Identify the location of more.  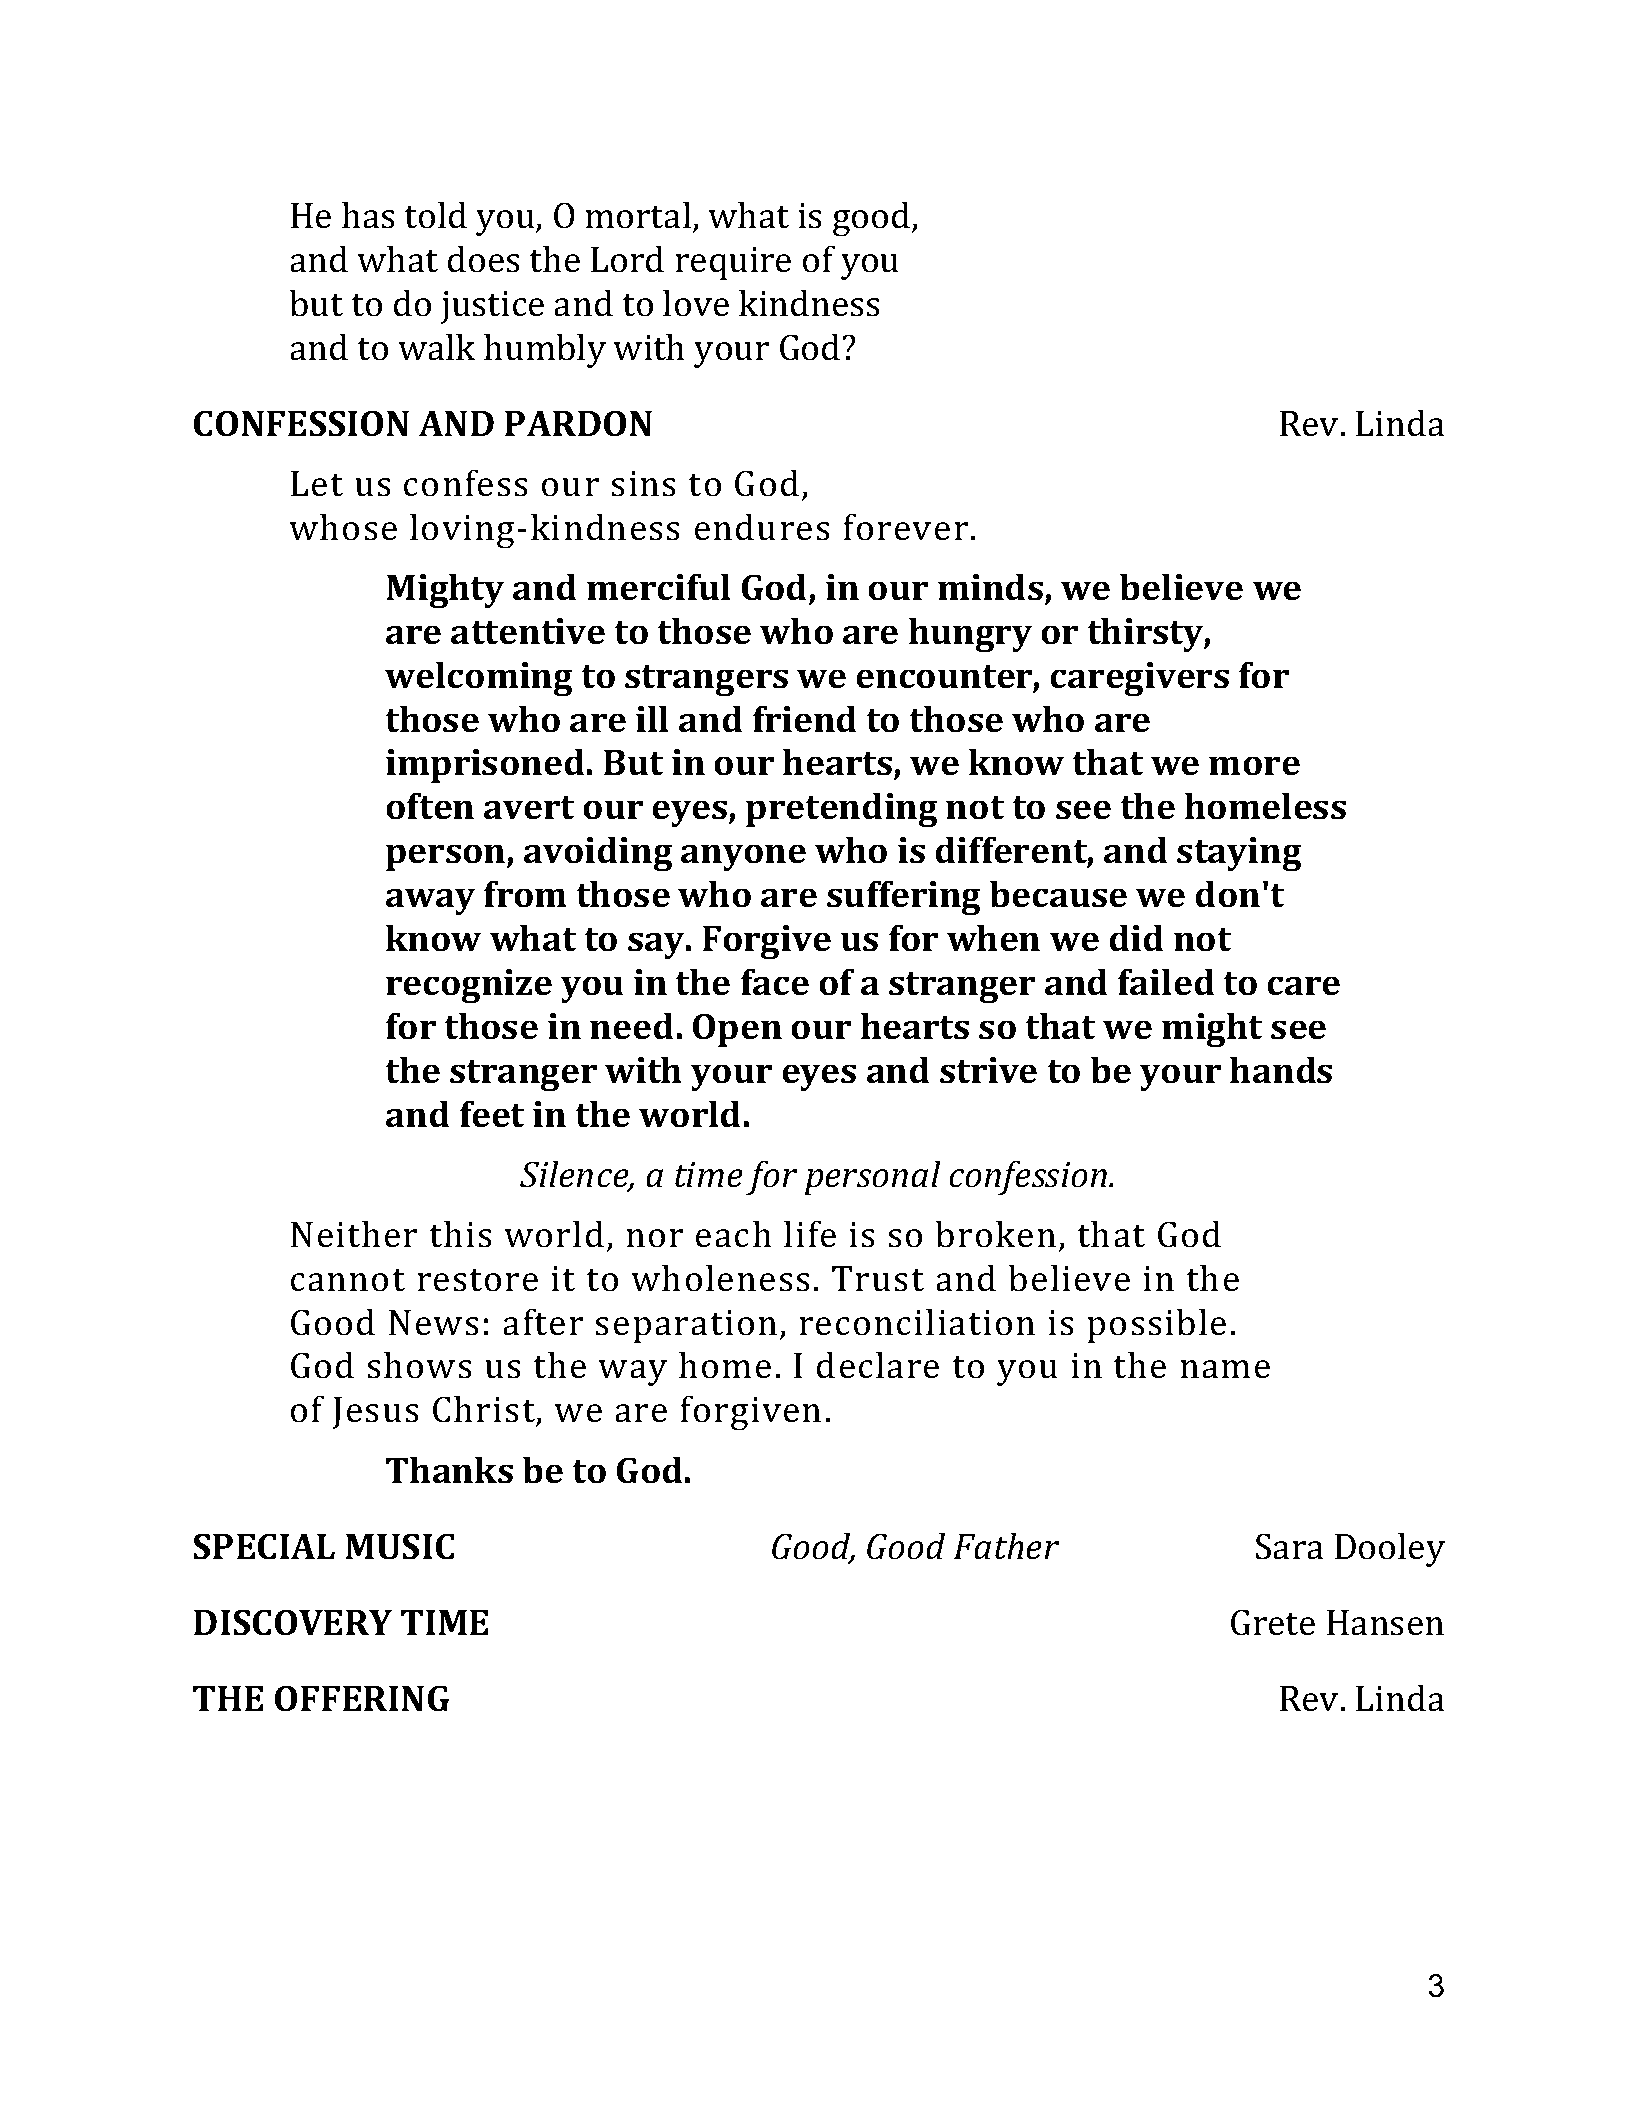
(1254, 766).
